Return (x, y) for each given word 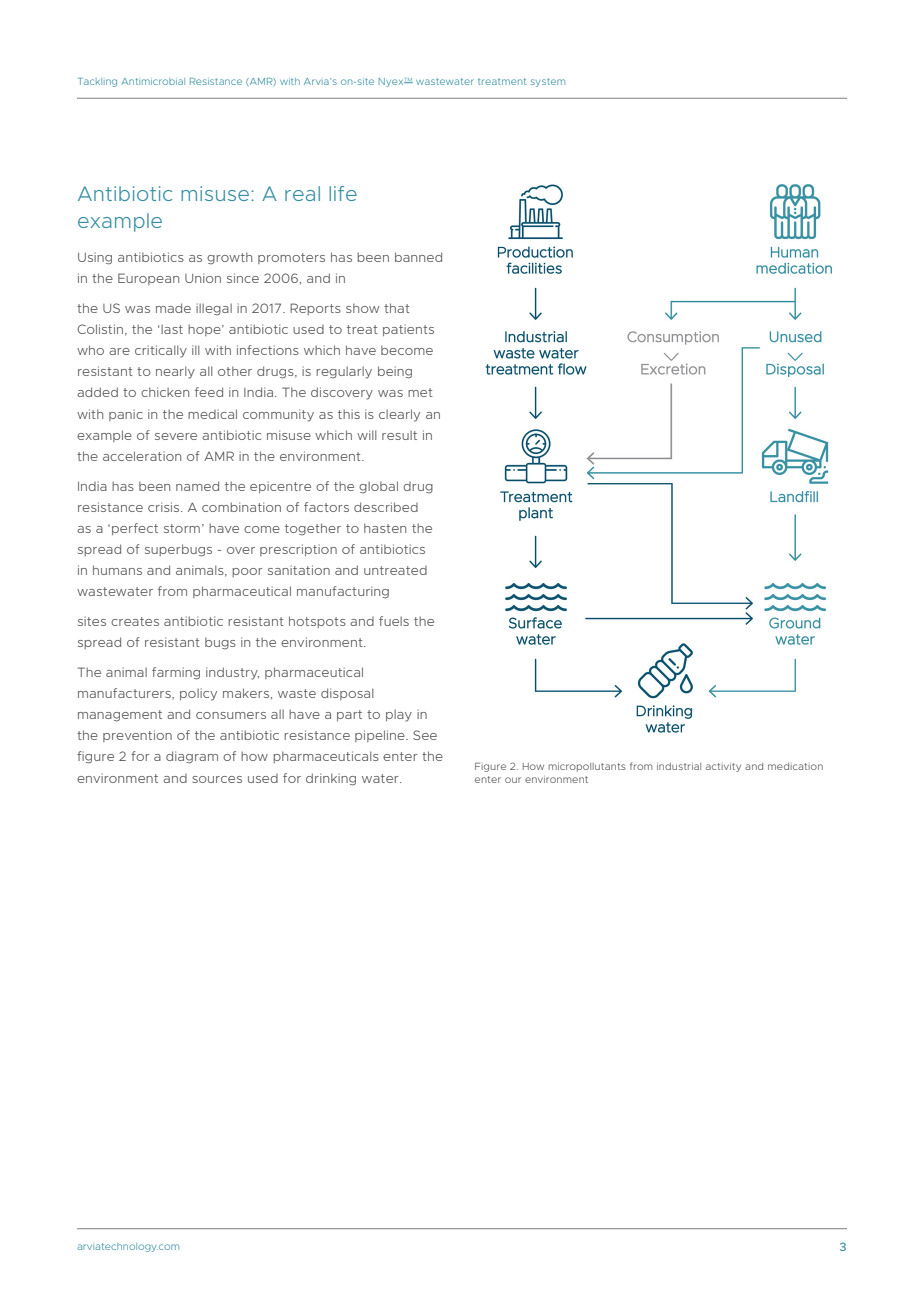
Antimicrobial (153, 81)
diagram (192, 757)
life (343, 193)
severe (176, 436)
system (548, 82)
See (425, 735)
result (399, 435)
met (420, 392)
